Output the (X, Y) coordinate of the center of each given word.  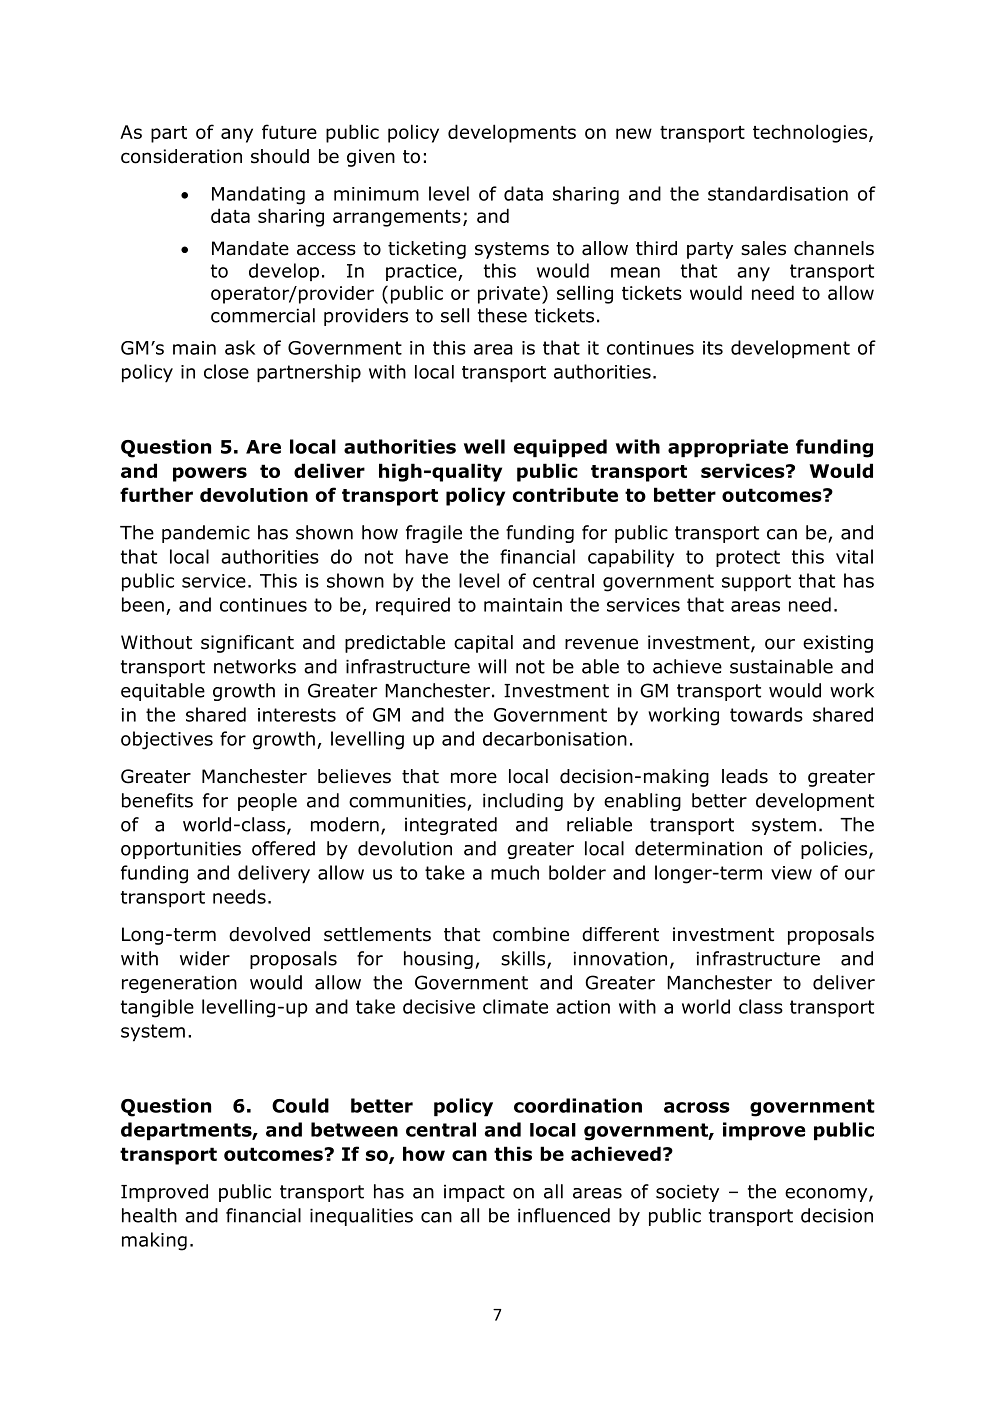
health (149, 1215)
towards (766, 714)
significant (247, 644)
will (492, 666)
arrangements (397, 218)
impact (474, 1193)
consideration (181, 156)
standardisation (778, 193)
